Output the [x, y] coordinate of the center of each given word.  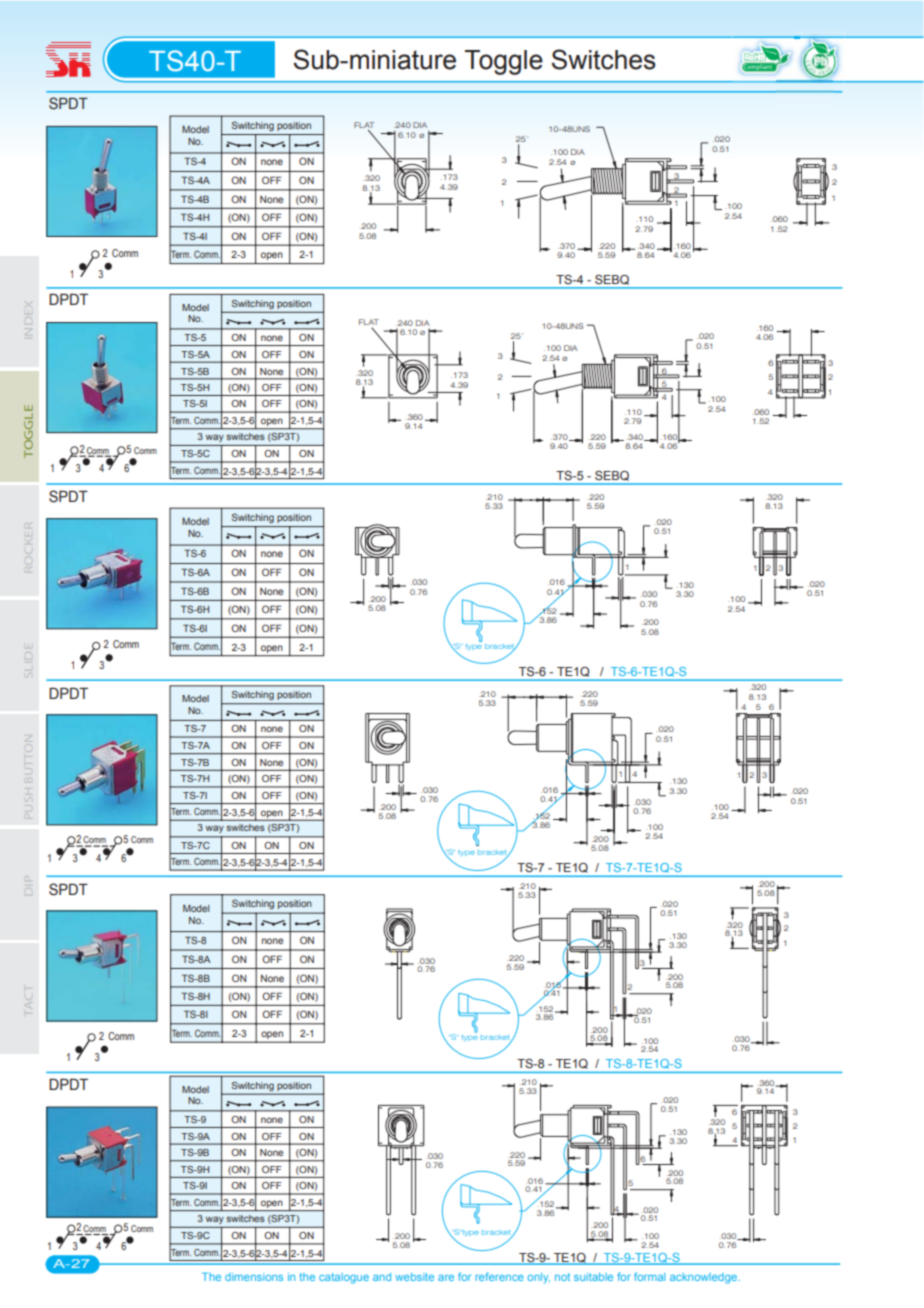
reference [500, 1276]
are [446, 1278]
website [414, 1277]
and [382, 1277]
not [562, 1277]
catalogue [344, 1278]
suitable [593, 1277]
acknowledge [704, 1278]
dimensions [254, 1277]
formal [649, 1276]
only [539, 1278]
